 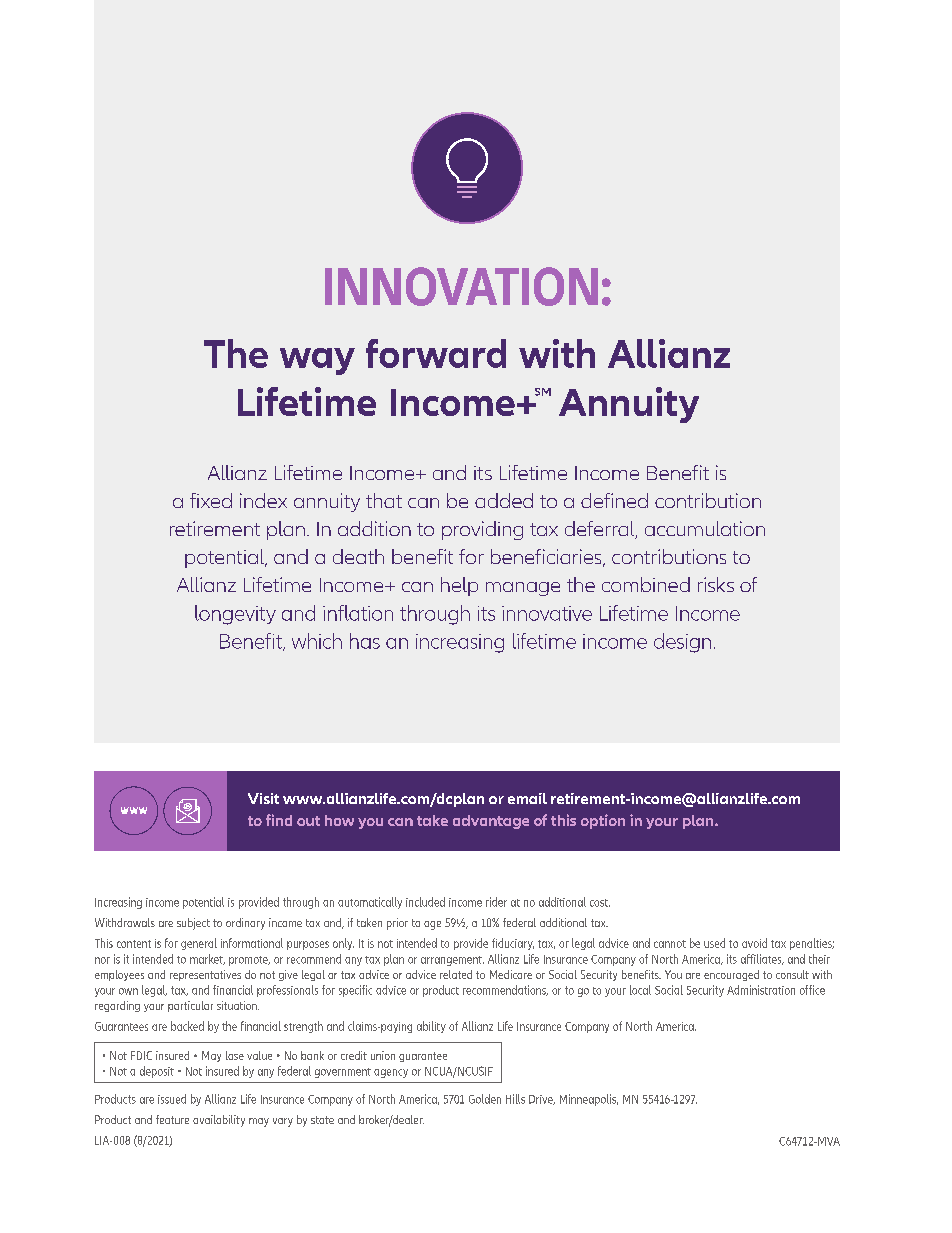 I want to click on way, so click(x=317, y=361).
